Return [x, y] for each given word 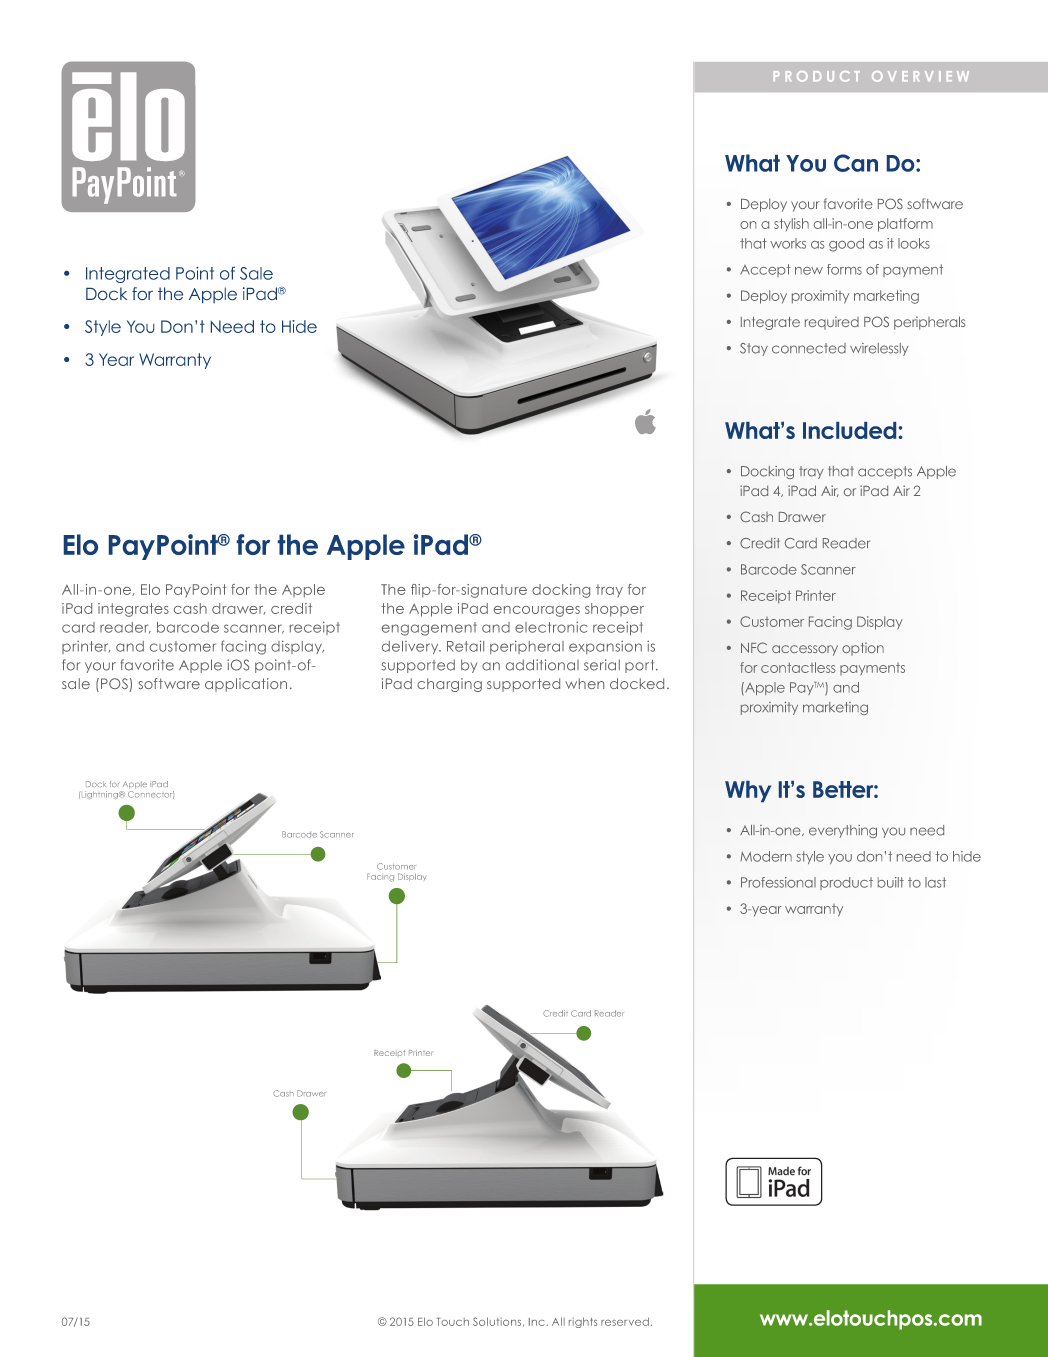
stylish [791, 224]
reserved [625, 1321]
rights [583, 1322]
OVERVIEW [920, 76]
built [891, 882]
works [788, 243]
